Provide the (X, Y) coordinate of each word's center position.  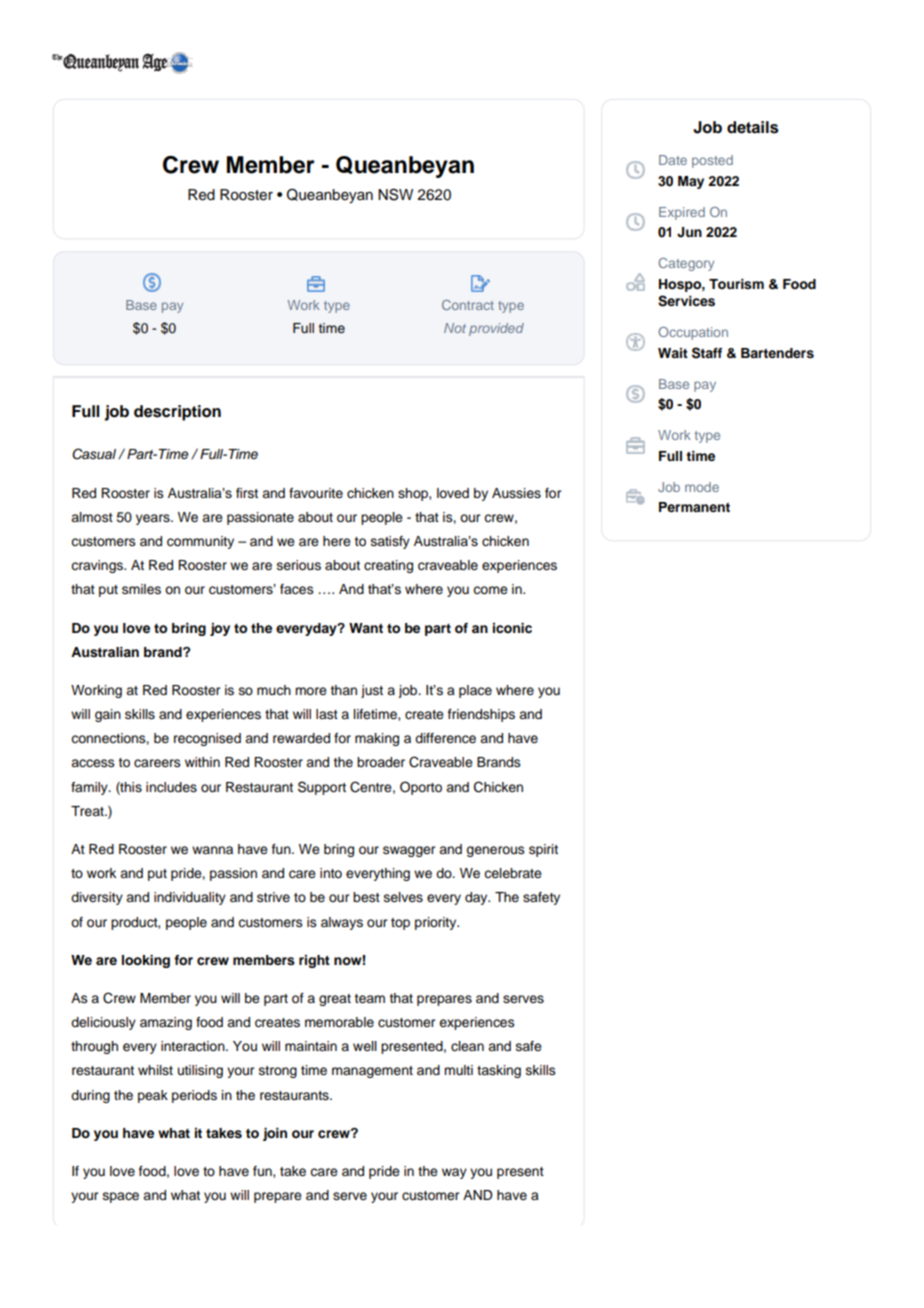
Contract (468, 305)
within (202, 762)
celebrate (513, 873)
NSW (395, 194)
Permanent (694, 507)
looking (146, 961)
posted (712, 161)
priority (437, 923)
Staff (707, 353)
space (121, 1197)
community (200, 542)
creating (388, 566)
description (177, 413)
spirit (543, 850)
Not (455, 328)
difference (445, 738)
